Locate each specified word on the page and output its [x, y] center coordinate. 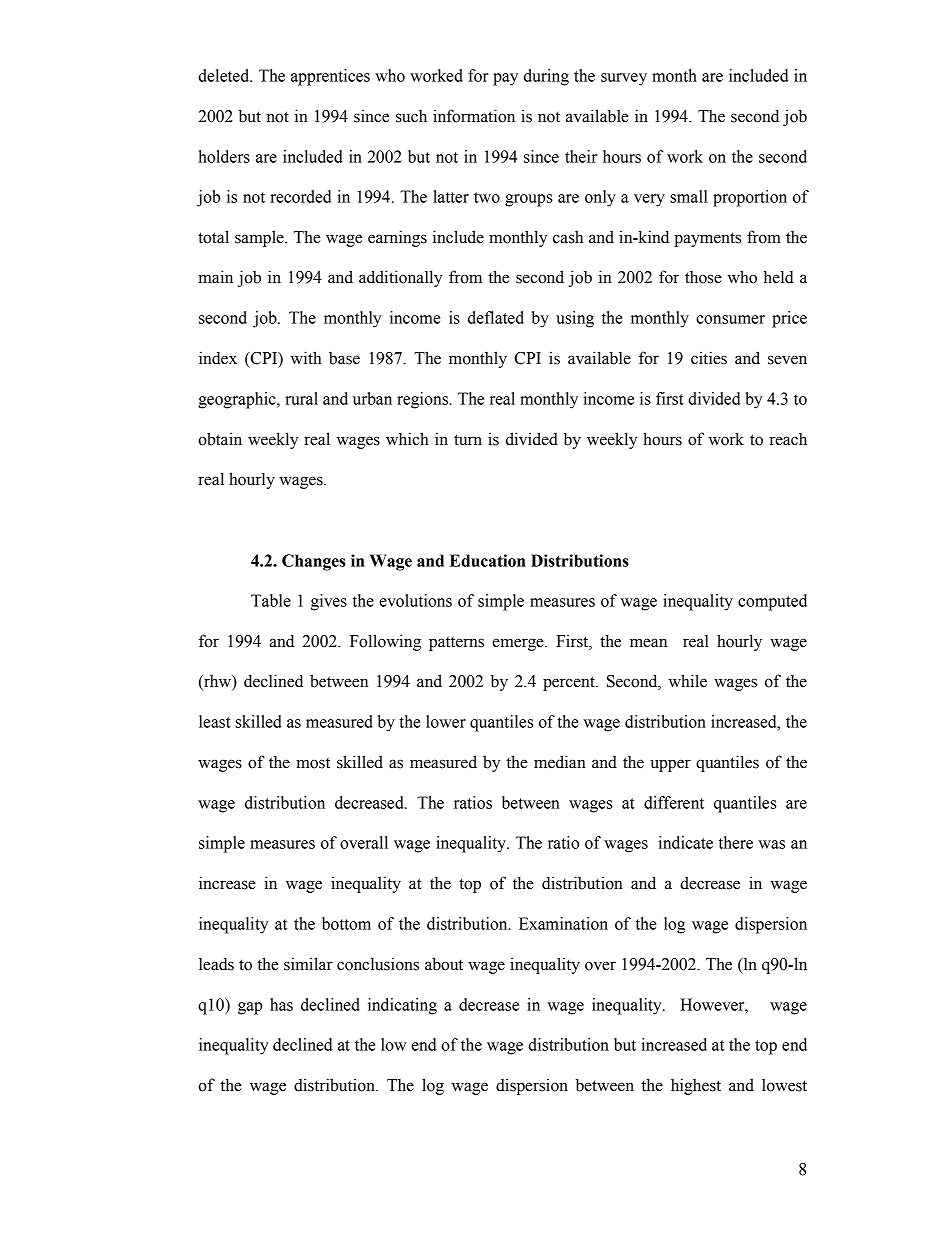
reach [788, 439]
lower [446, 721]
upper [670, 765]
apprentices [330, 77]
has [281, 1004]
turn [468, 440]
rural [301, 398]
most [313, 763]
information [474, 116]
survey [624, 79]
